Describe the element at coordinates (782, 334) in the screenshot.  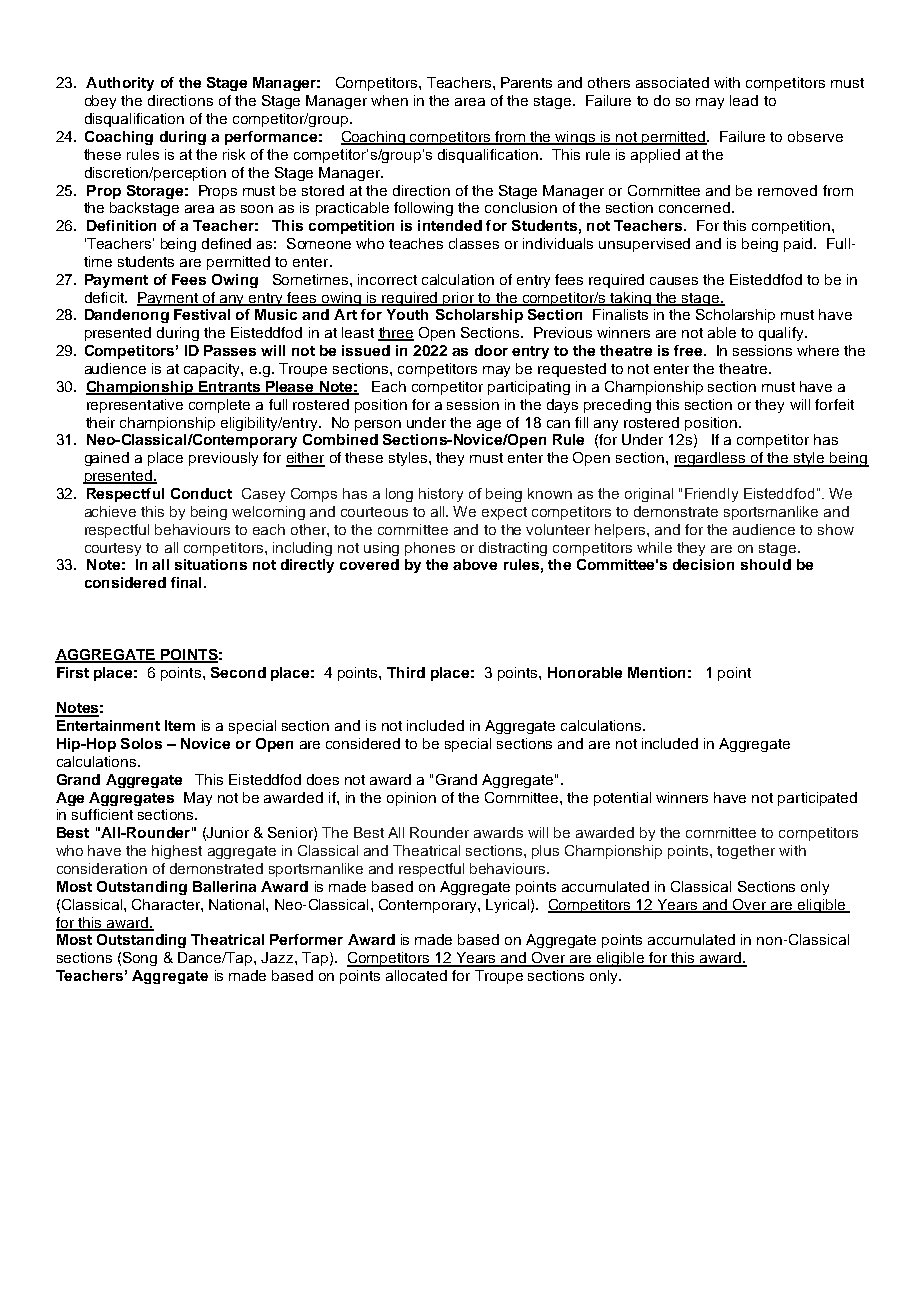
I see `qualify` at that location.
